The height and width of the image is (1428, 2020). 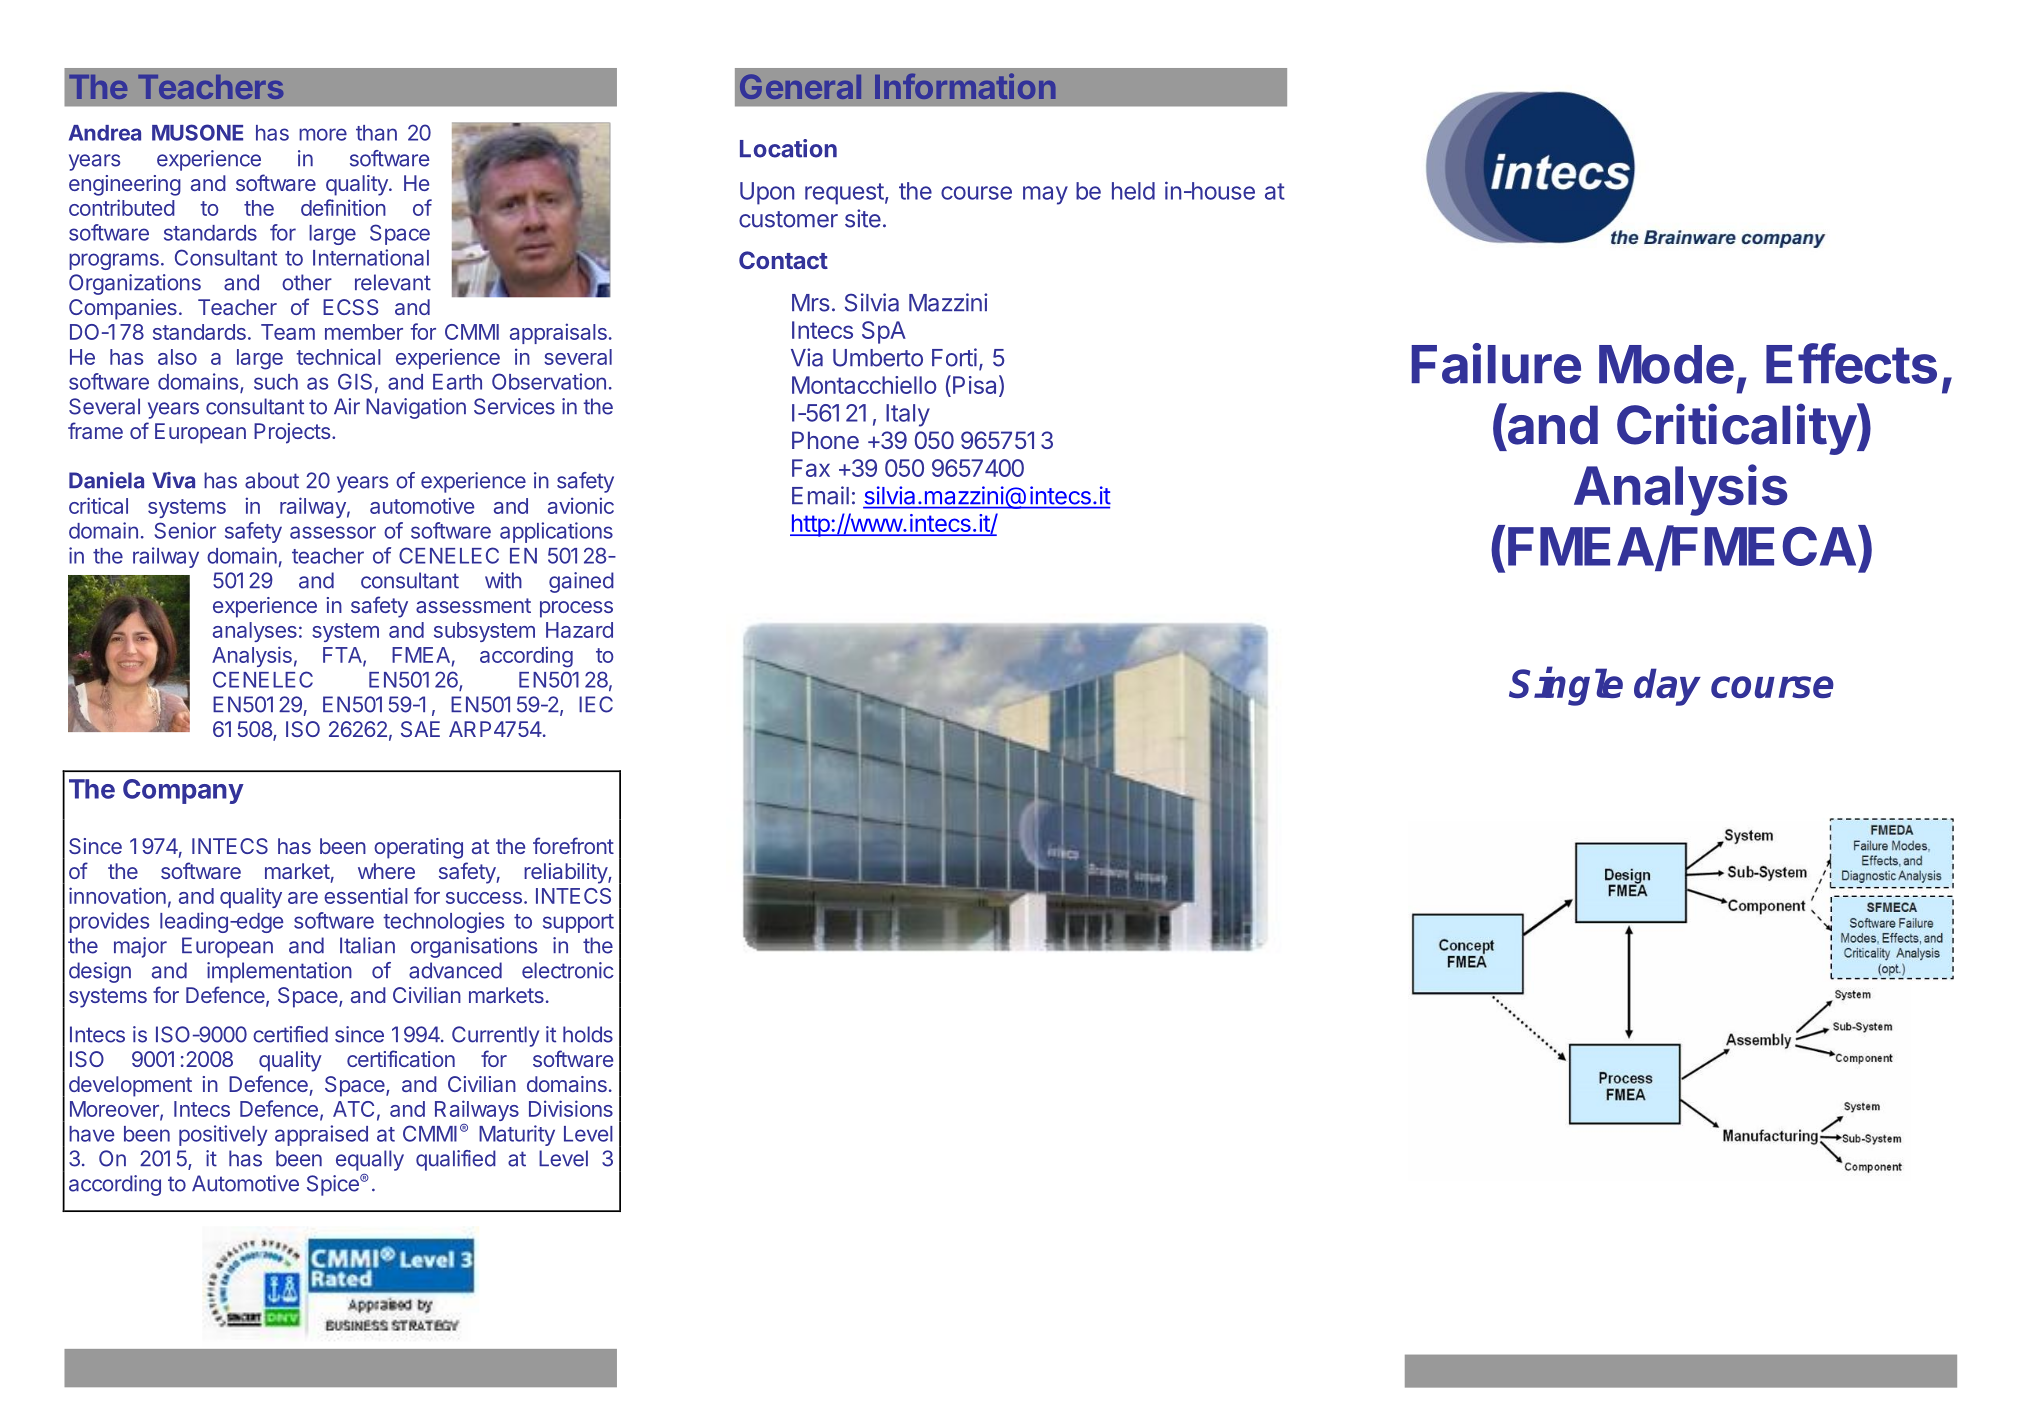 I want to click on such, so click(x=276, y=382).
